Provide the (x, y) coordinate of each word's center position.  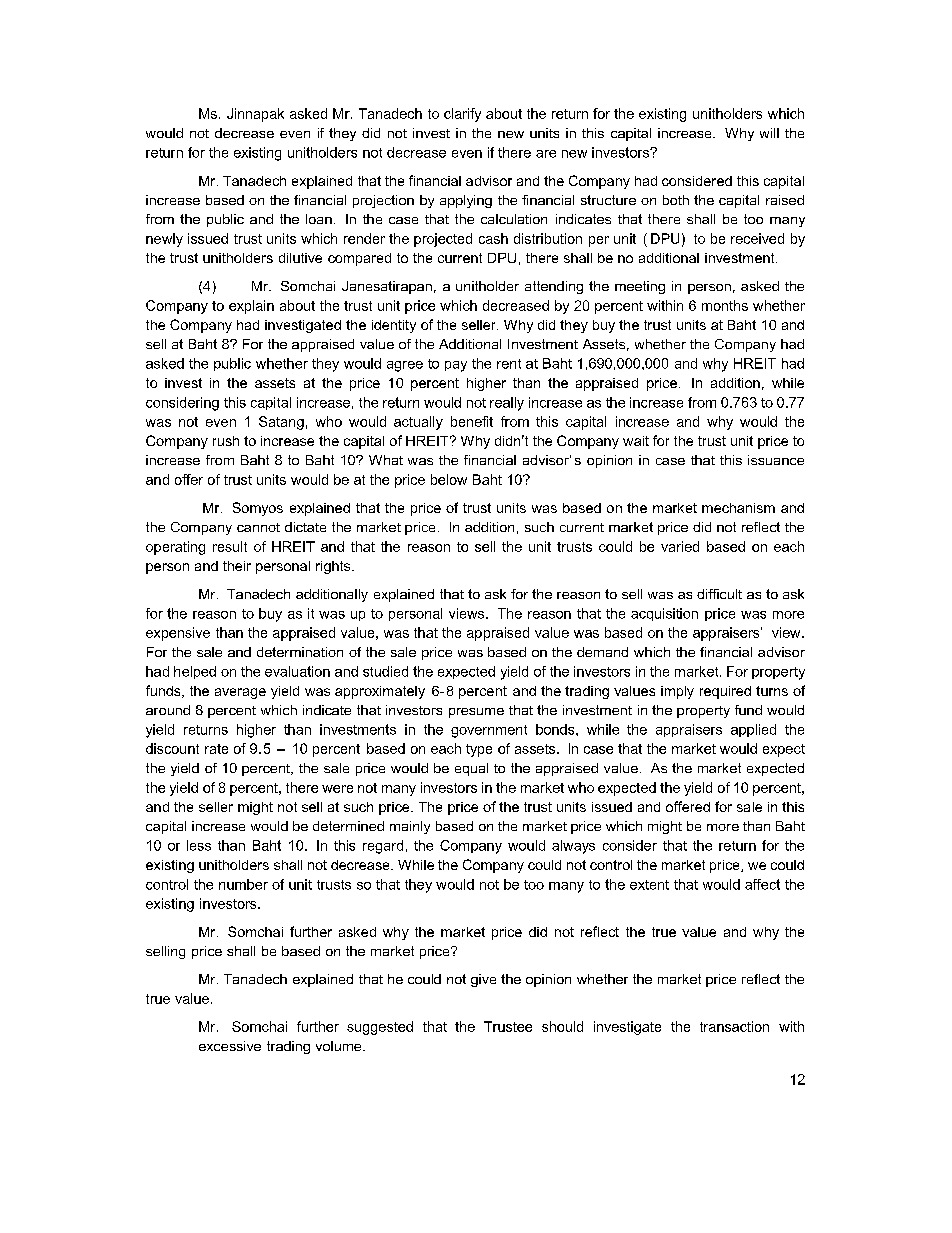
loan (319, 219)
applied (753, 730)
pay (456, 366)
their (237, 566)
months (725, 305)
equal (471, 769)
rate (216, 749)
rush (226, 441)
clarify (462, 115)
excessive (230, 1046)
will (769, 133)
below (449, 479)
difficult (719, 594)
